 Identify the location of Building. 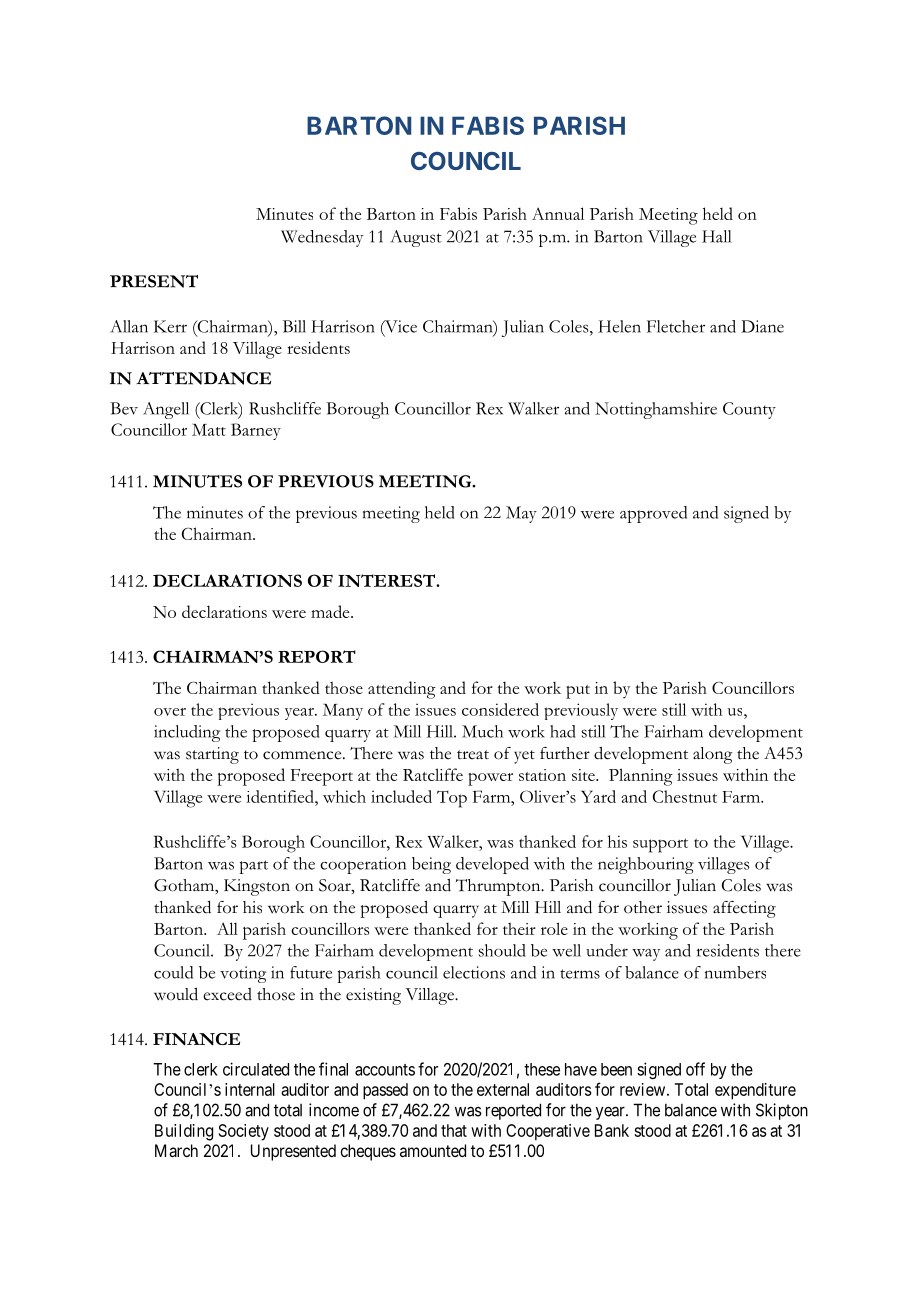
(184, 1132).
